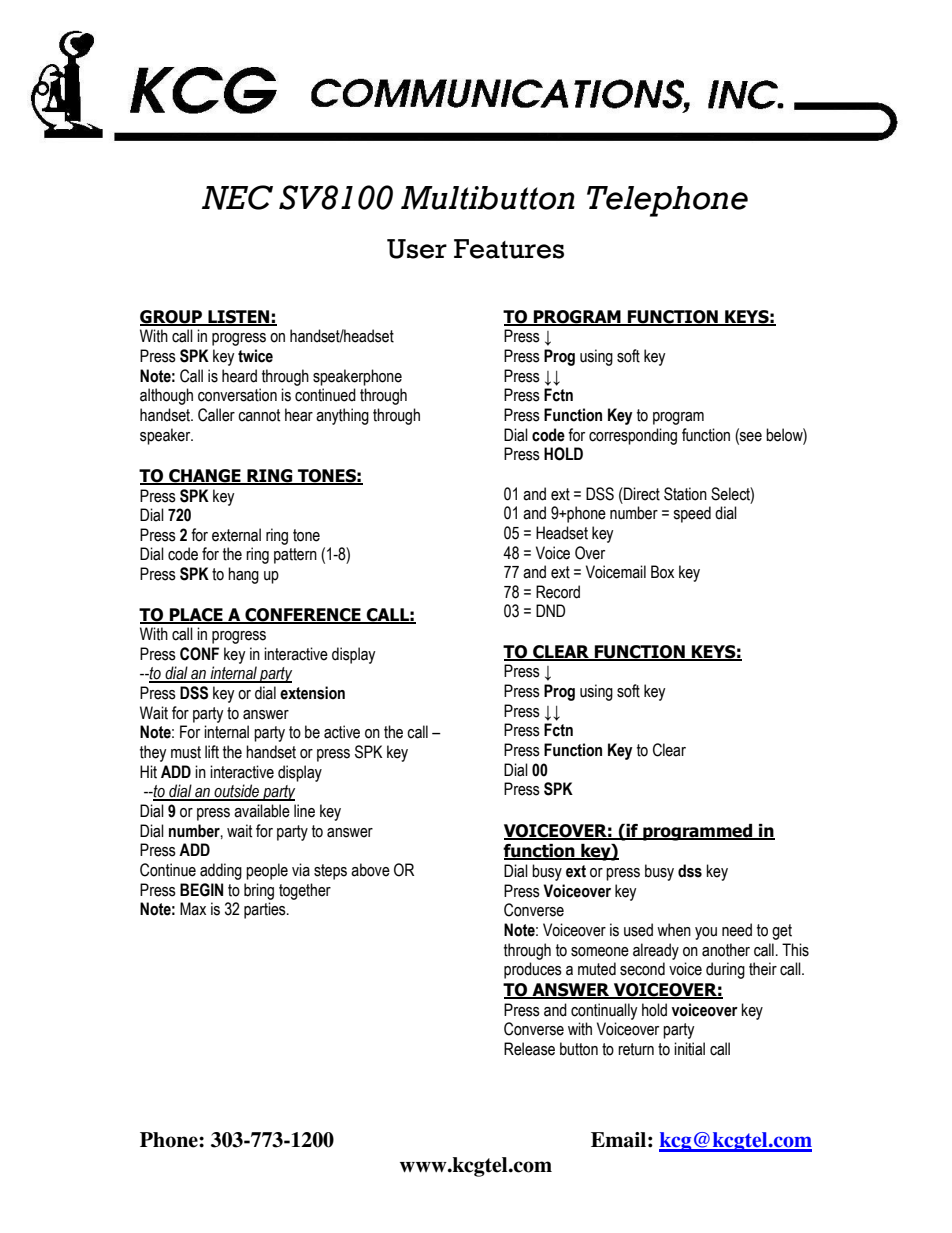  I want to click on Release, so click(529, 1049).
